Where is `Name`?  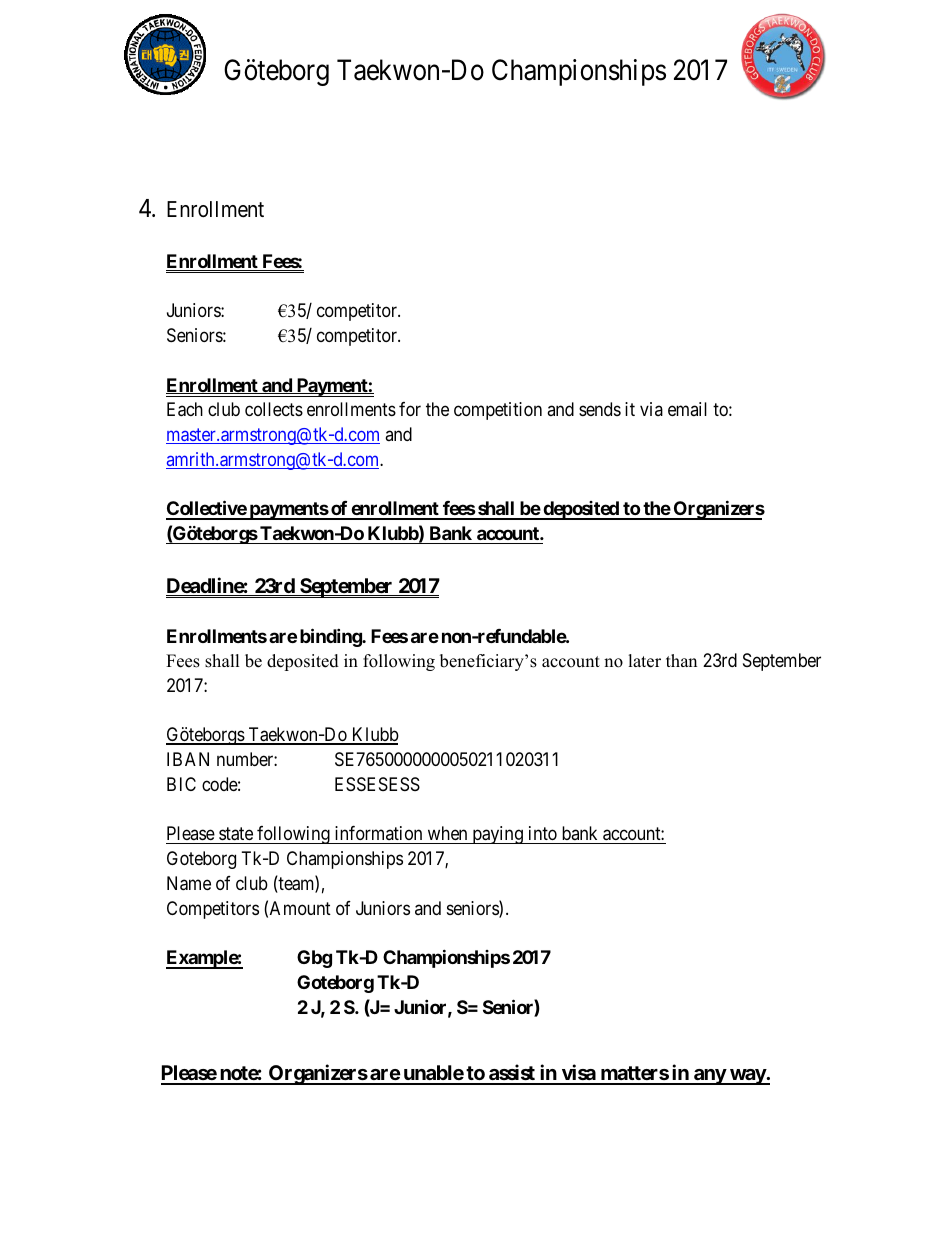
Name is located at coordinates (189, 883).
